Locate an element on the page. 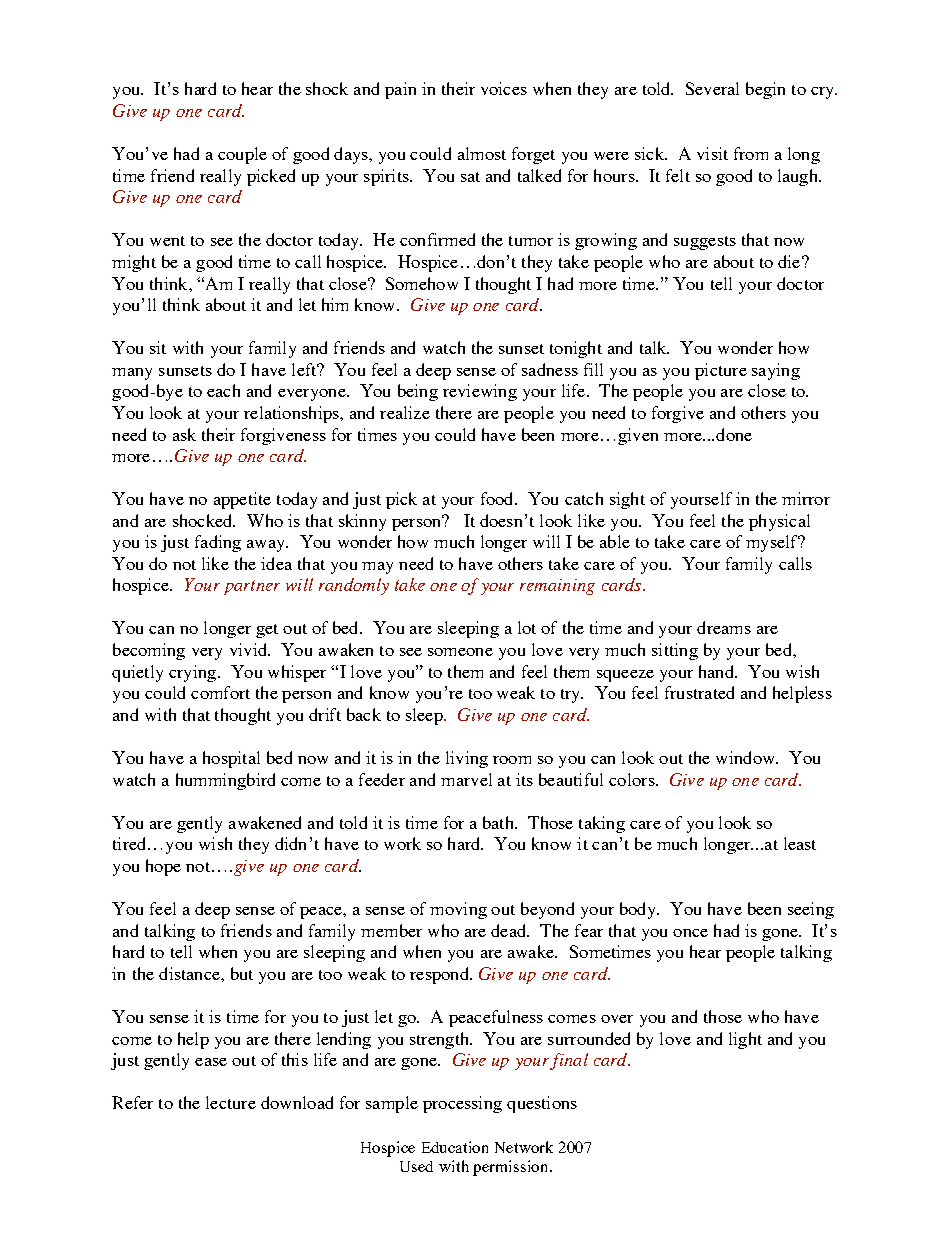 The width and height of the image is (952, 1233). hummingbird is located at coordinates (225, 781).
